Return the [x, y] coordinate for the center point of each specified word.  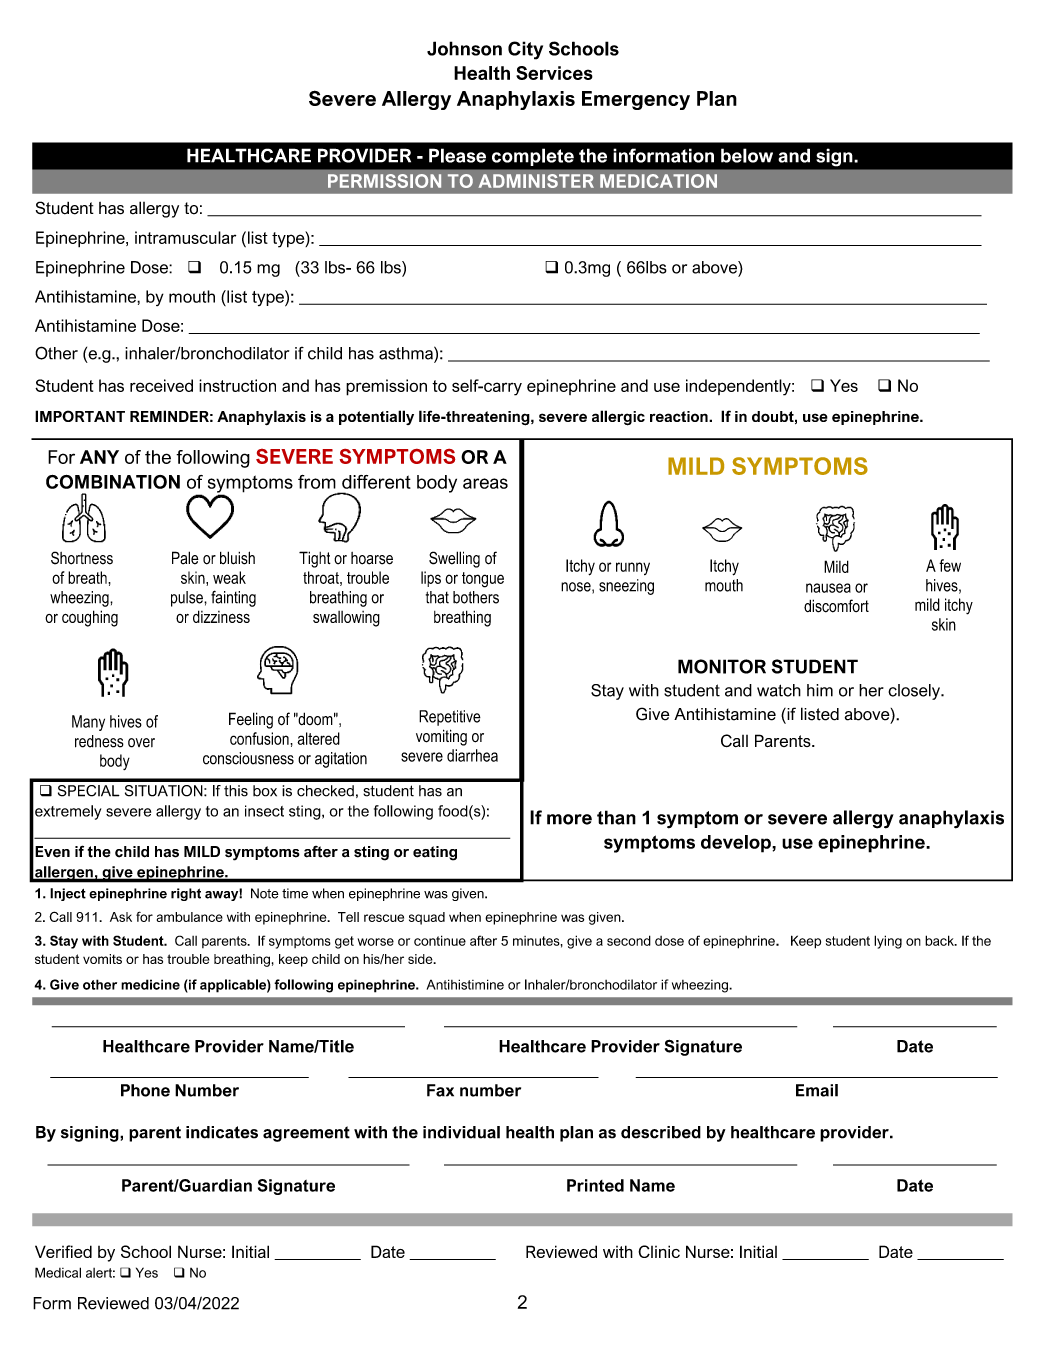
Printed [595, 1185]
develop [737, 844]
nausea [828, 588]
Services [554, 73]
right [186, 894]
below [747, 155]
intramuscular [185, 237]
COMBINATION [113, 482]
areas [485, 483]
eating [435, 853]
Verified [63, 1251]
